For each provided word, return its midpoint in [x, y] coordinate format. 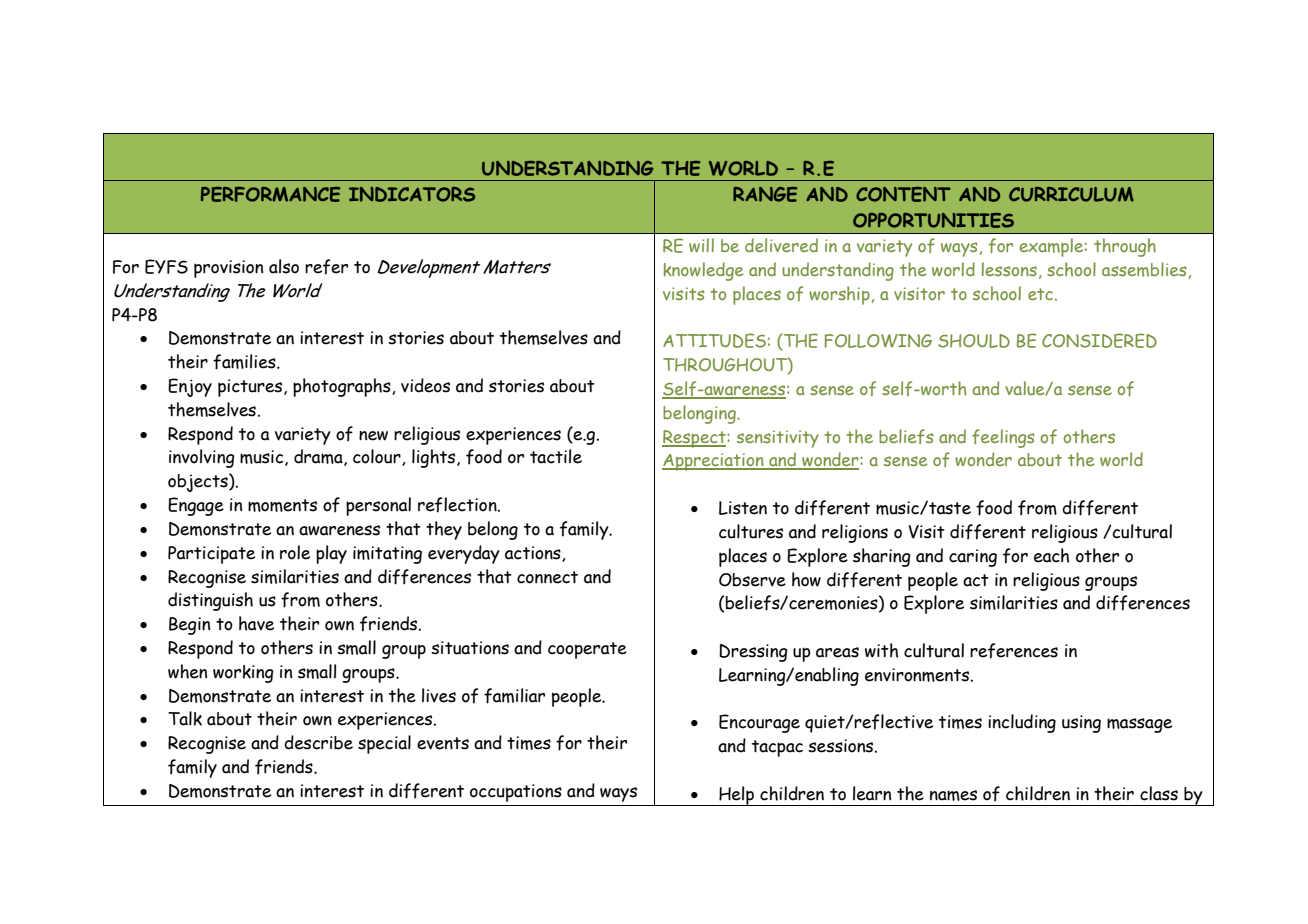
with [881, 650]
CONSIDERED [1099, 340]
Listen [743, 508]
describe [318, 742]
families [245, 362]
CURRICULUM [1071, 194]
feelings [1003, 438]
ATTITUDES [714, 340]
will [701, 245]
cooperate [587, 650]
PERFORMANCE [271, 194]
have [256, 623]
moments [282, 505]
